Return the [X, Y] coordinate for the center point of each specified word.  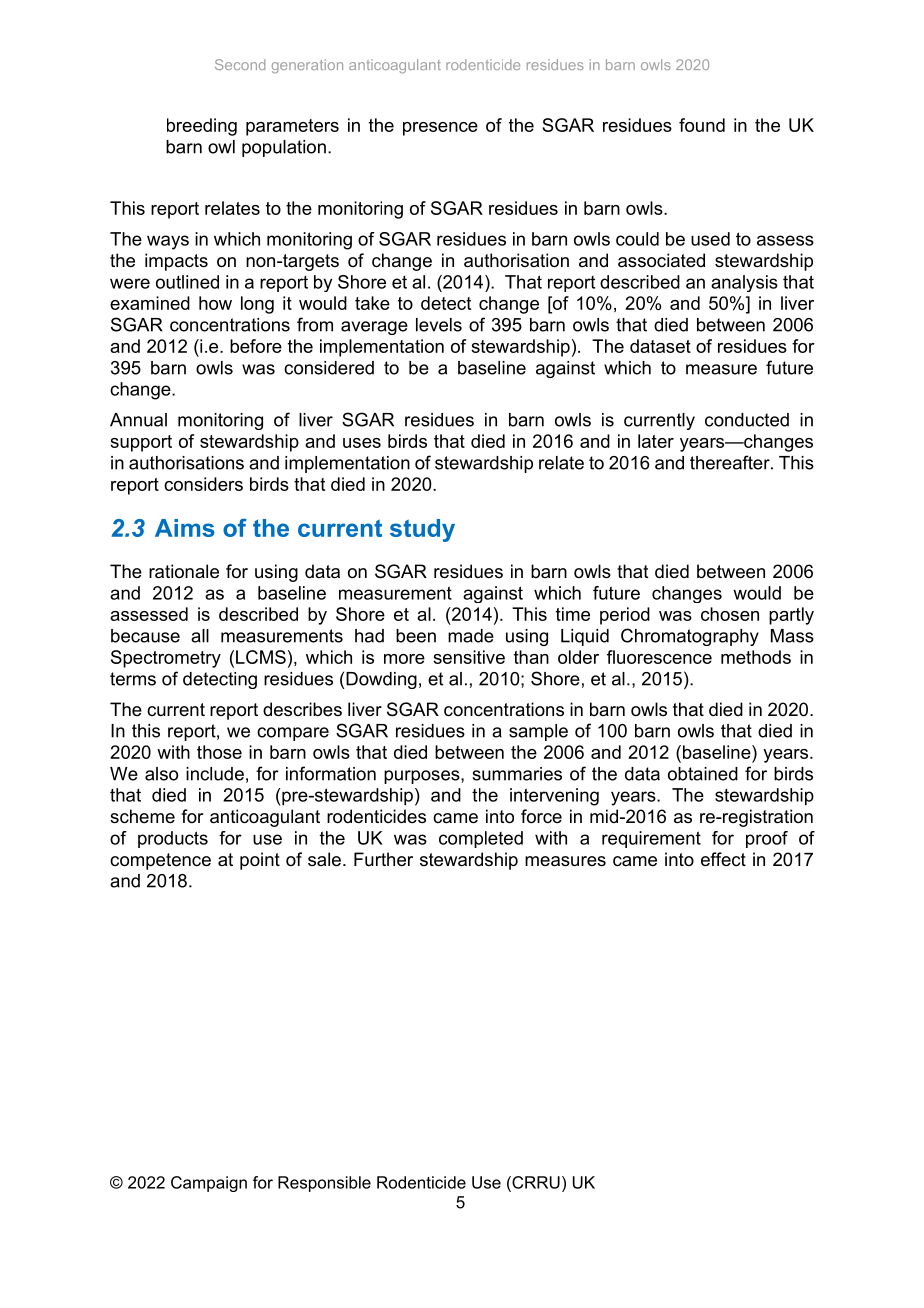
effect [723, 859]
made [471, 636]
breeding [202, 127]
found [702, 125]
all [200, 636]
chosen [730, 614]
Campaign [209, 1184]
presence [440, 129]
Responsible [324, 1184]
